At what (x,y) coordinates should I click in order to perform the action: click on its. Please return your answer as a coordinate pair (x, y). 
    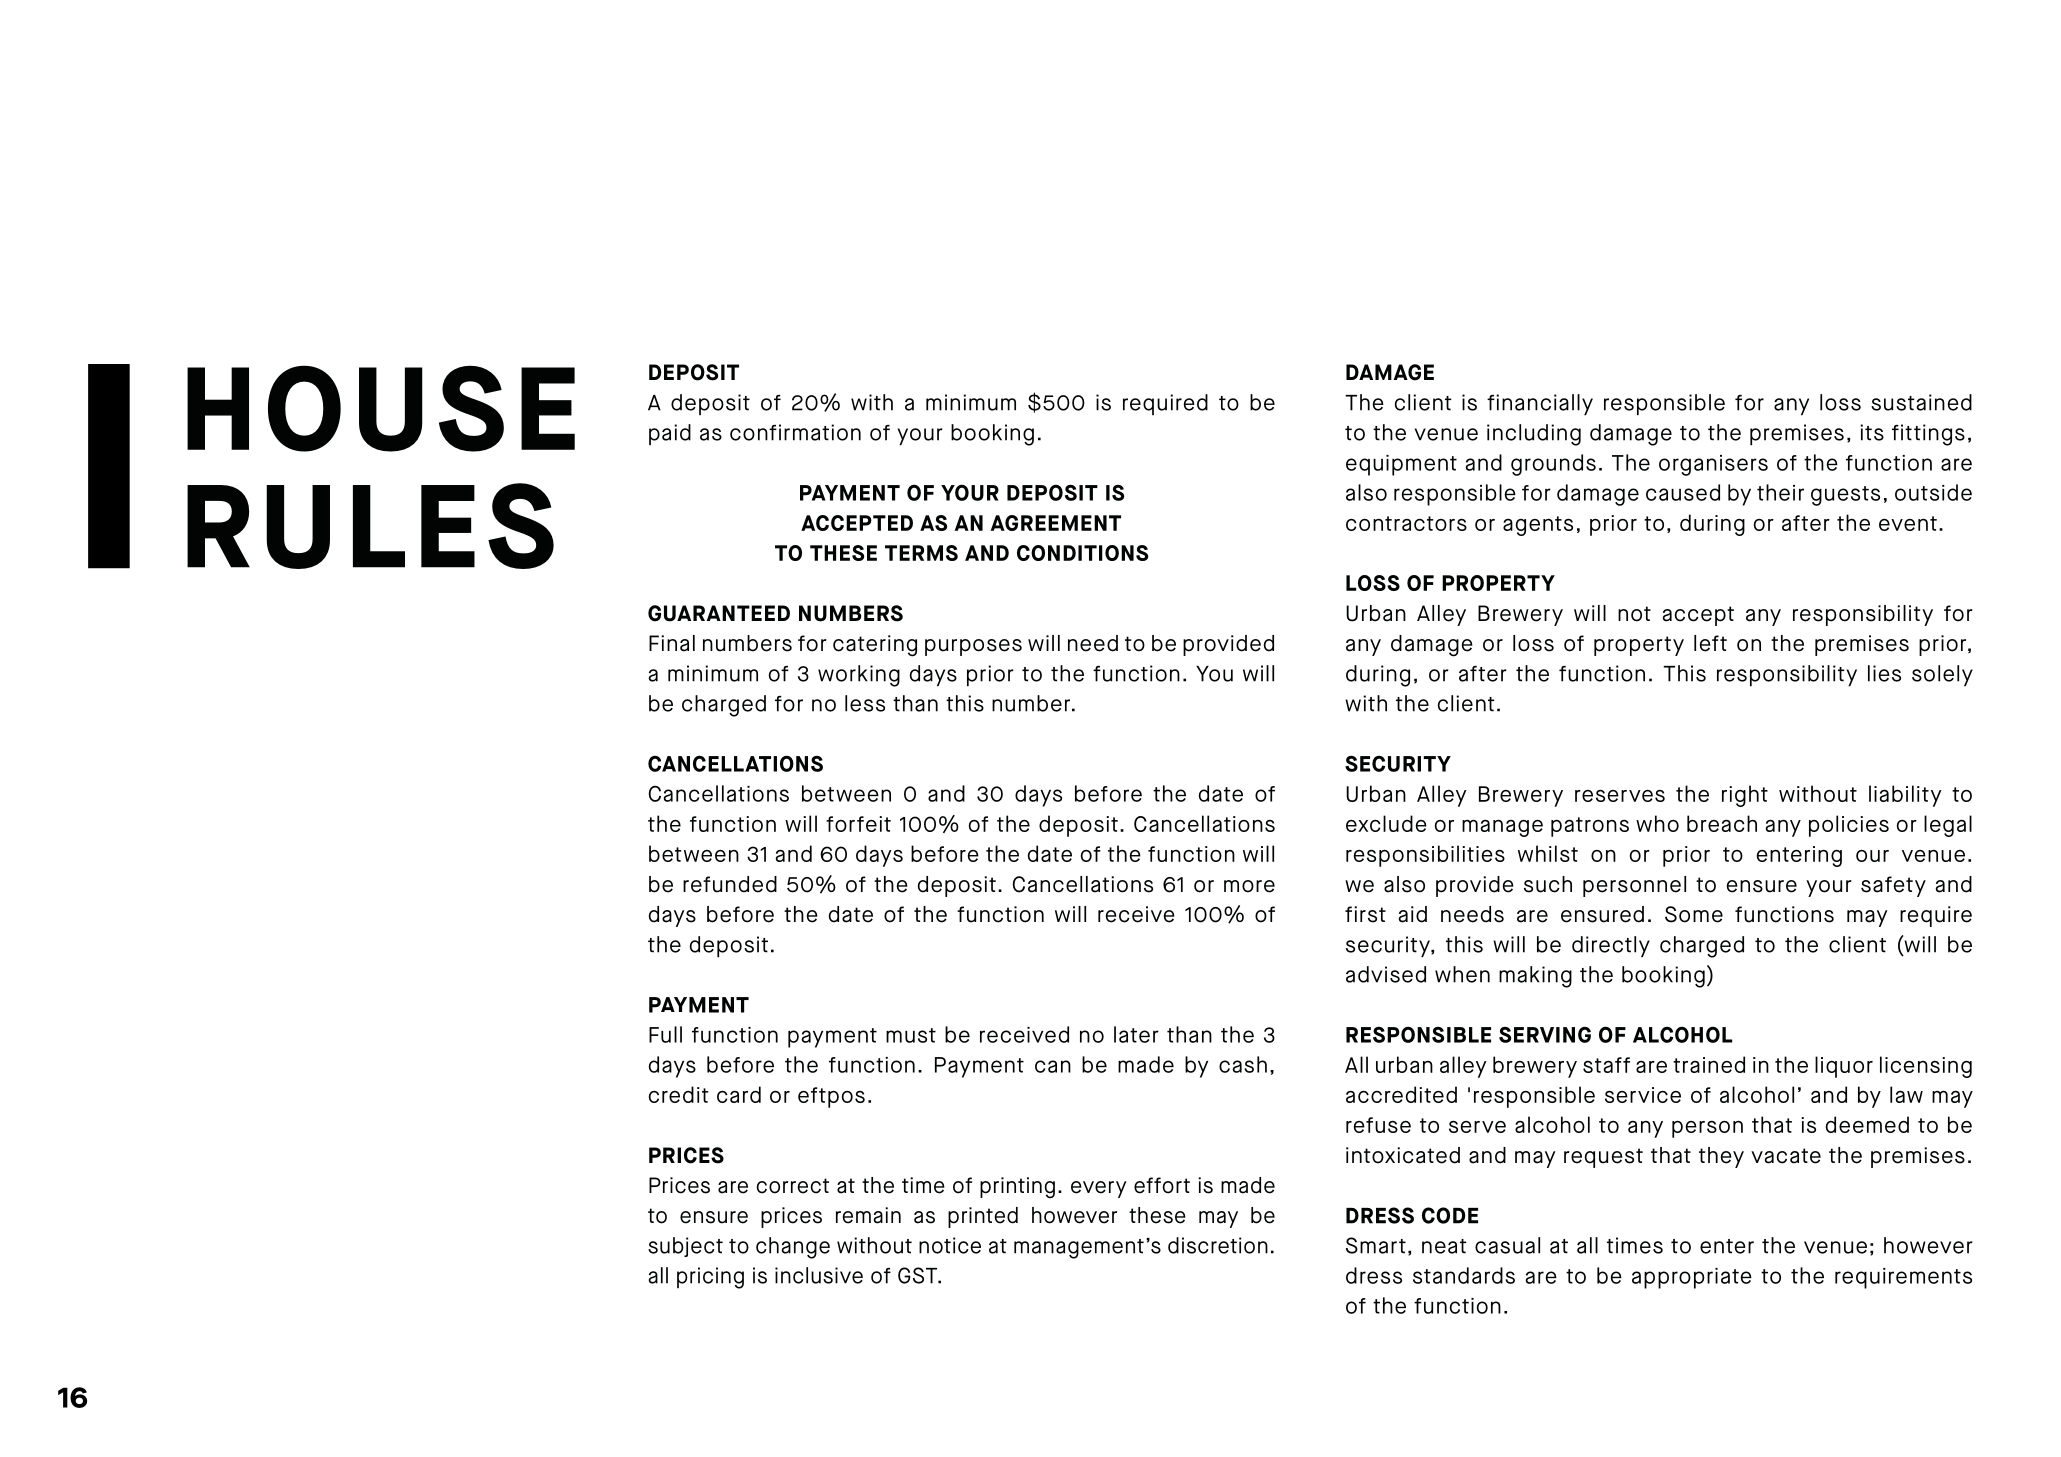
    Looking at the image, I should click on (1872, 432).
